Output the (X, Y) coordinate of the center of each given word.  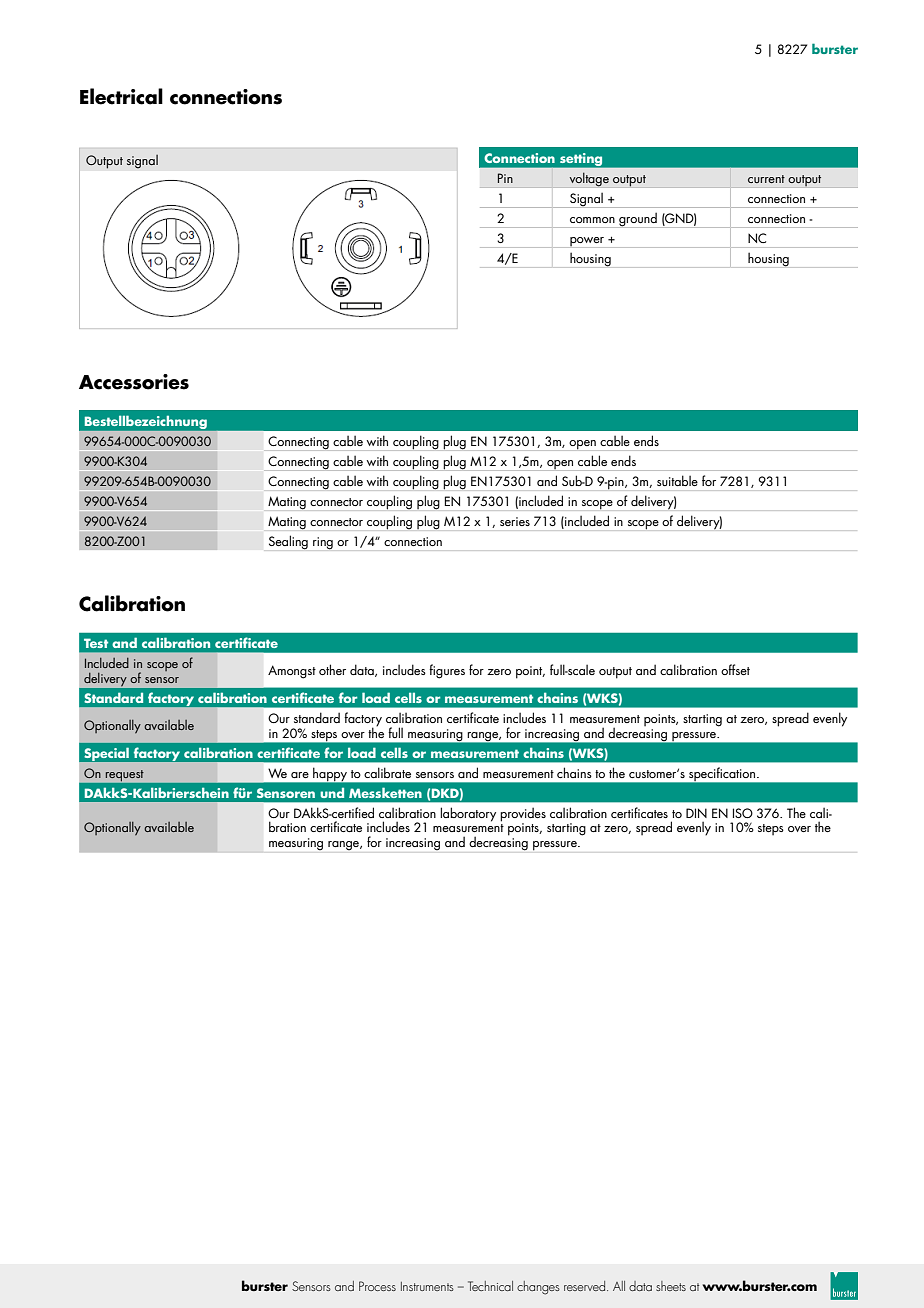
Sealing (288, 542)
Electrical (121, 96)
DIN (696, 813)
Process (377, 1286)
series (515, 521)
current (766, 179)
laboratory (468, 814)
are (300, 775)
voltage (589, 179)
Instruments (427, 1286)
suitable (677, 480)
